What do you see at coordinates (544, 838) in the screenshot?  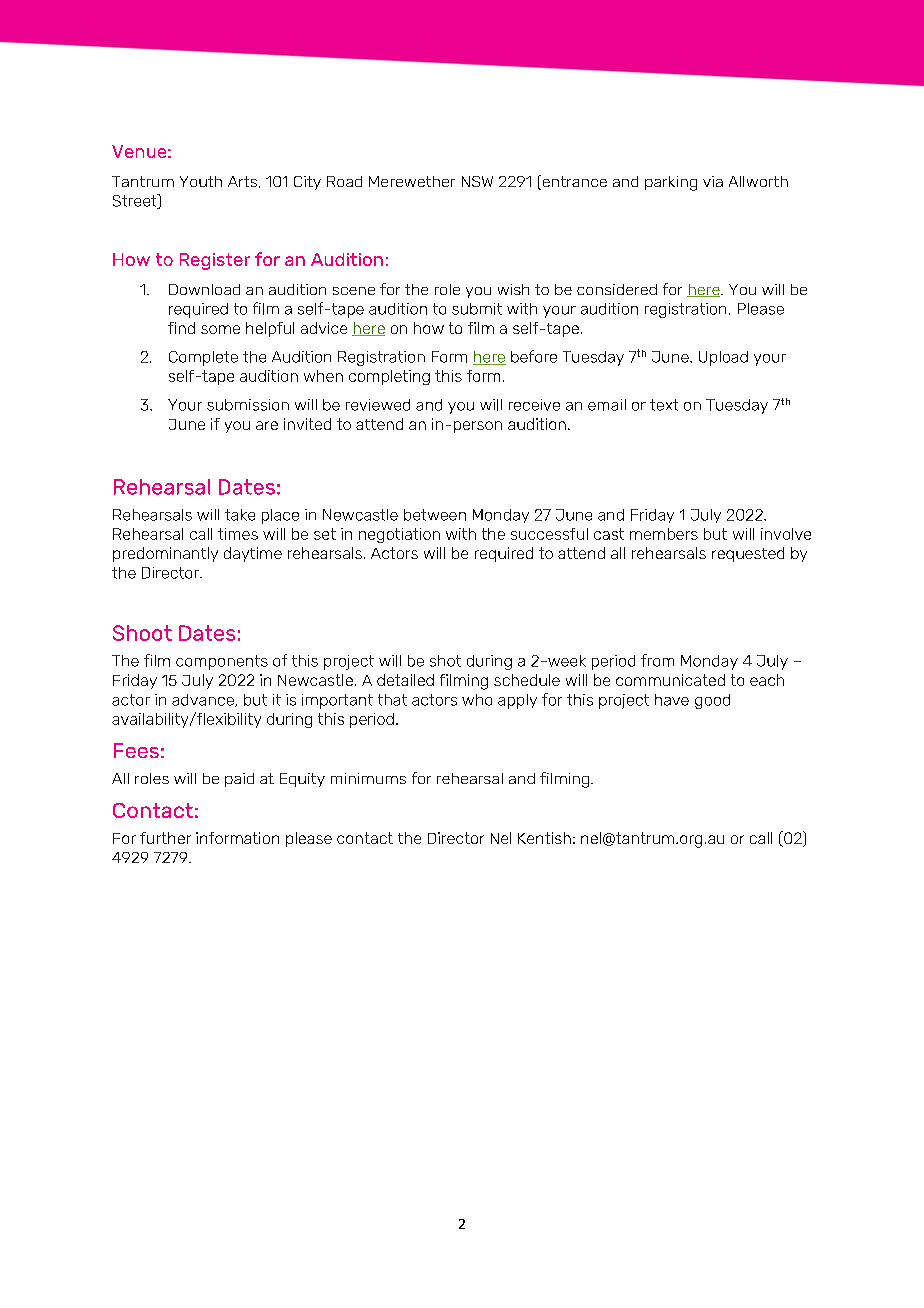 I see `Kentish` at bounding box center [544, 838].
